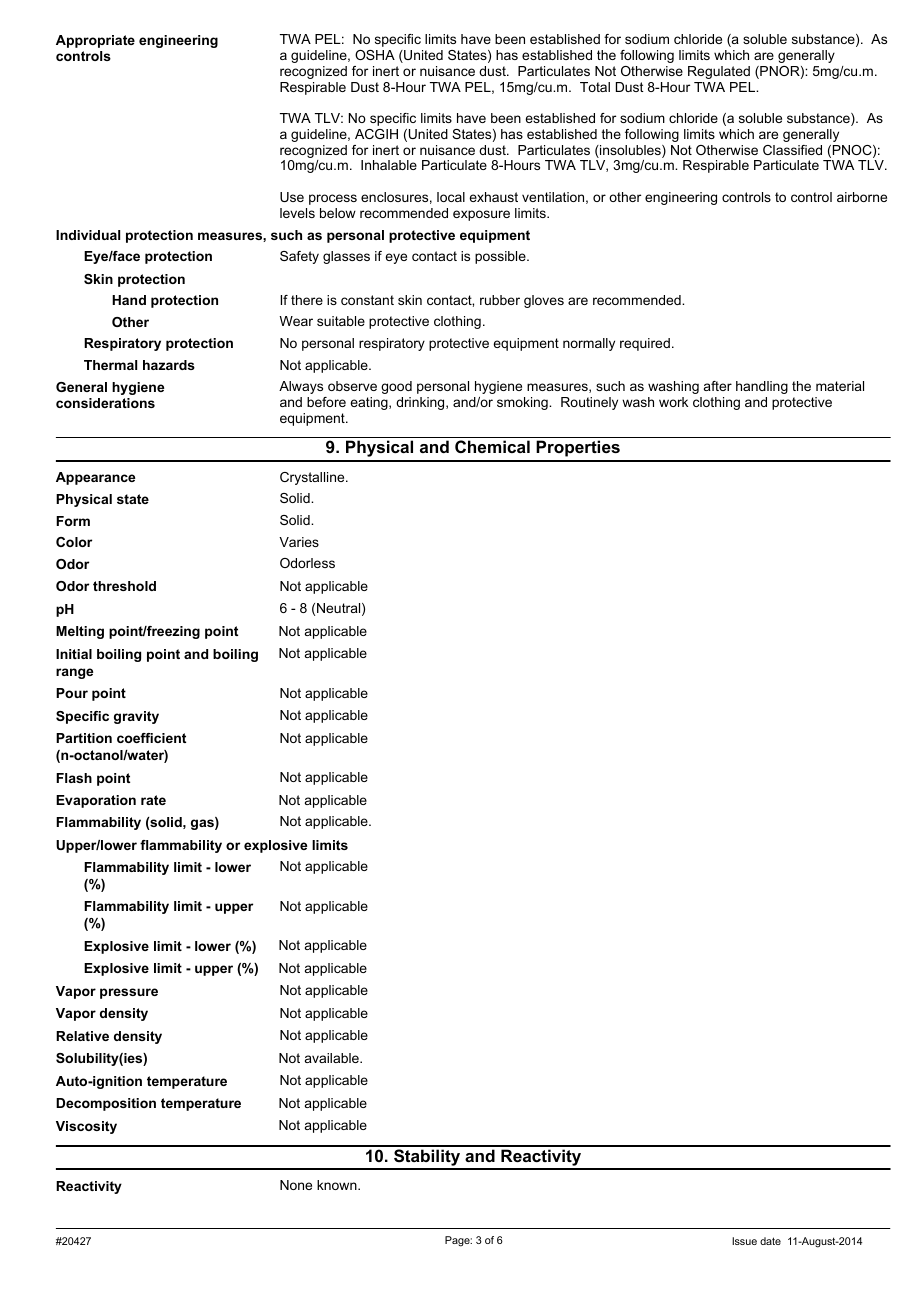 The height and width of the page is (1308, 924). What do you see at coordinates (770, 1241) in the page?
I see `date` at bounding box center [770, 1241].
